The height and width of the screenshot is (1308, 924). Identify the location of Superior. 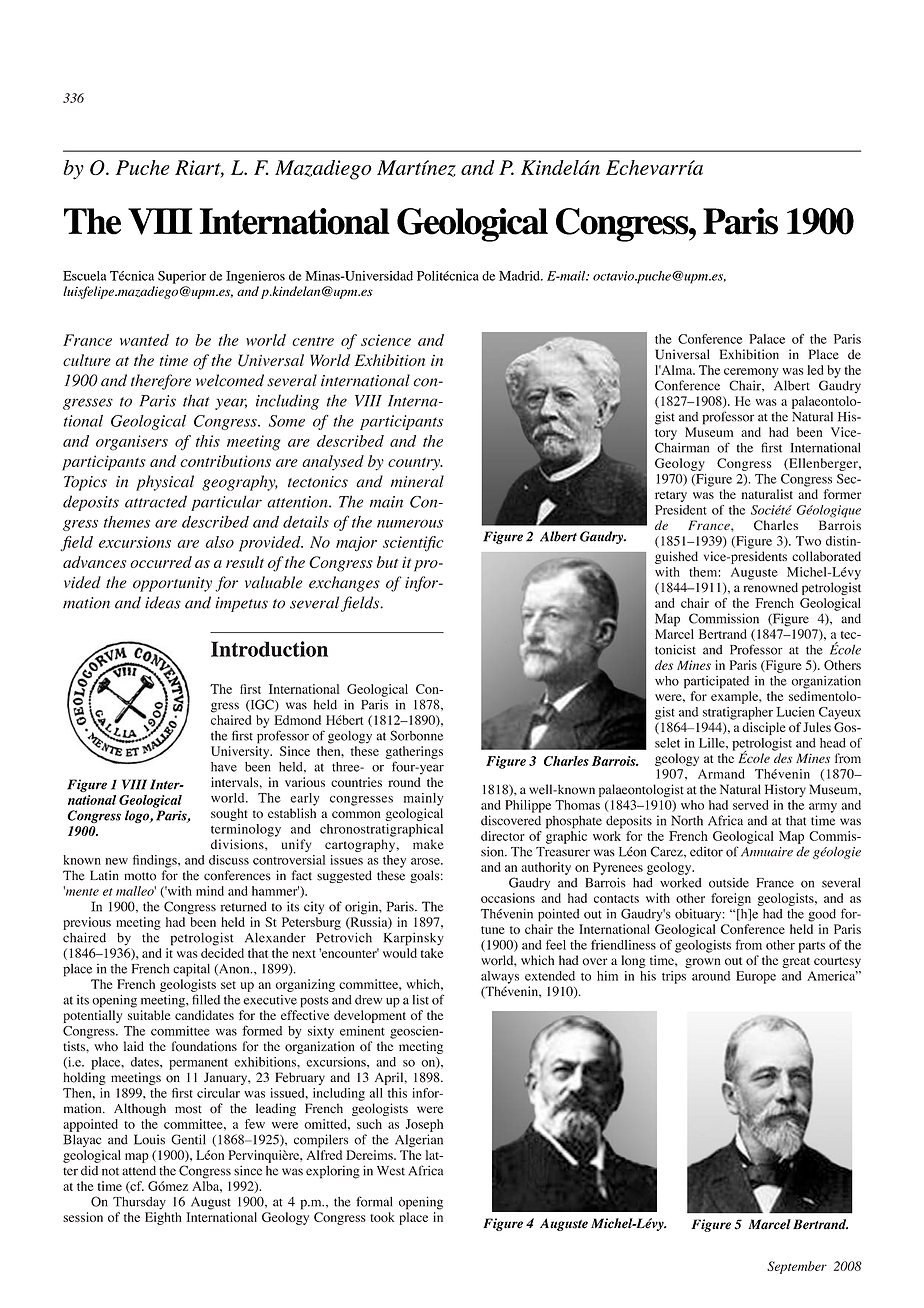
(182, 277).
